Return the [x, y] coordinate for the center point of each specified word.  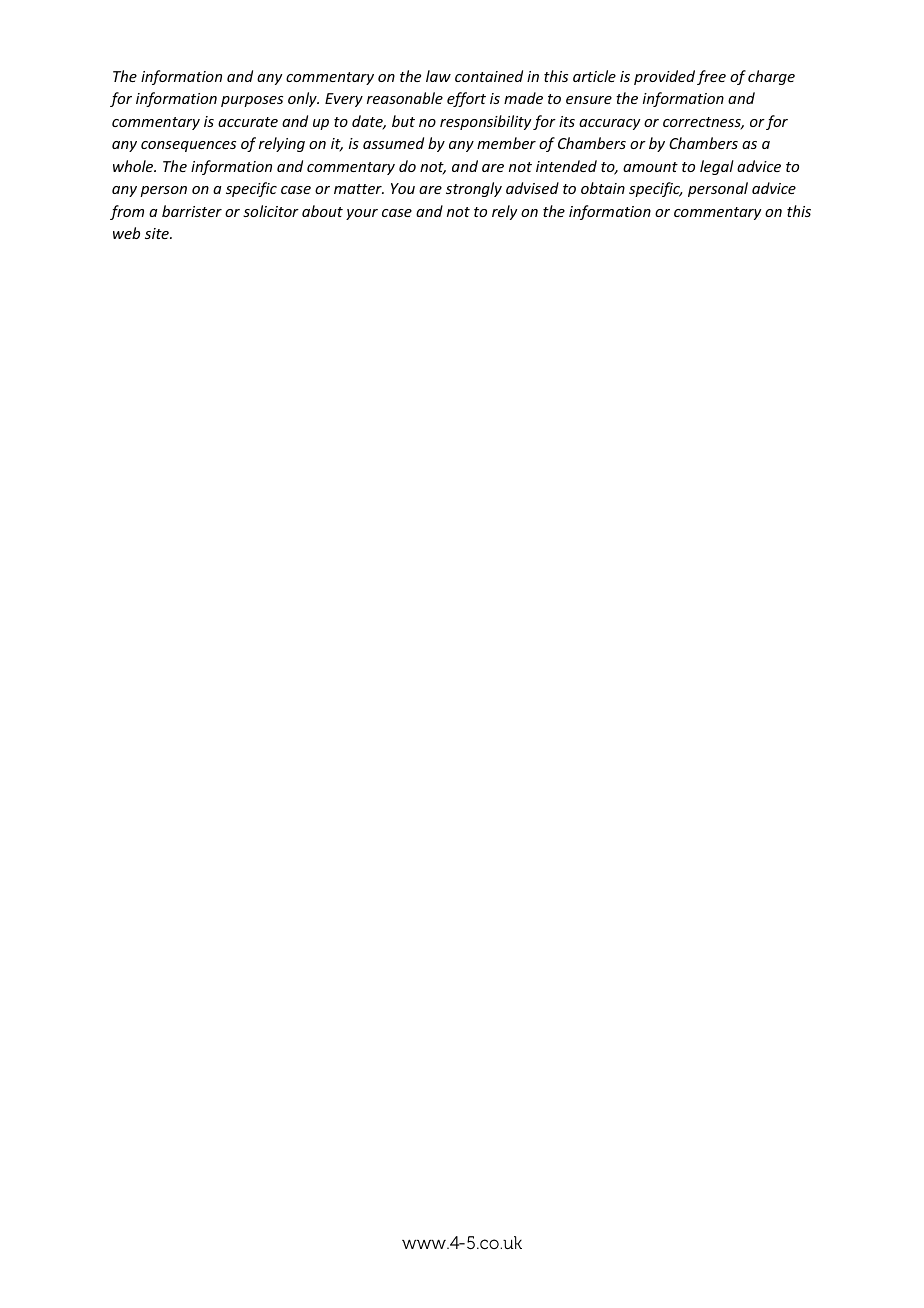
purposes [252, 101]
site [158, 233]
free [711, 77]
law [438, 76]
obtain [603, 188]
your [362, 214]
